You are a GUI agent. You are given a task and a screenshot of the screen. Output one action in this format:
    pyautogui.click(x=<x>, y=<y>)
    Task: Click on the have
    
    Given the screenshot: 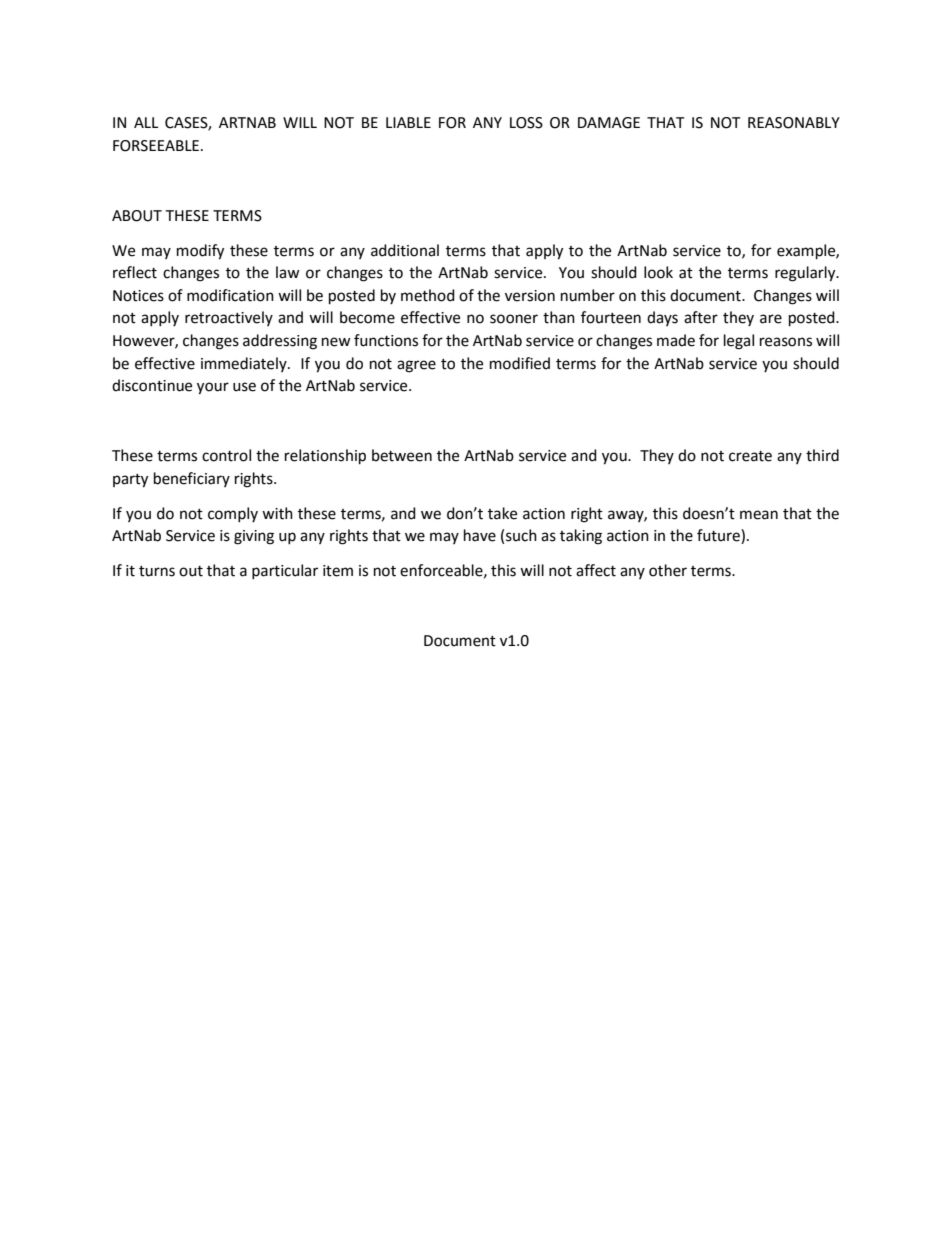 What is the action you would take?
    pyautogui.click(x=480, y=535)
